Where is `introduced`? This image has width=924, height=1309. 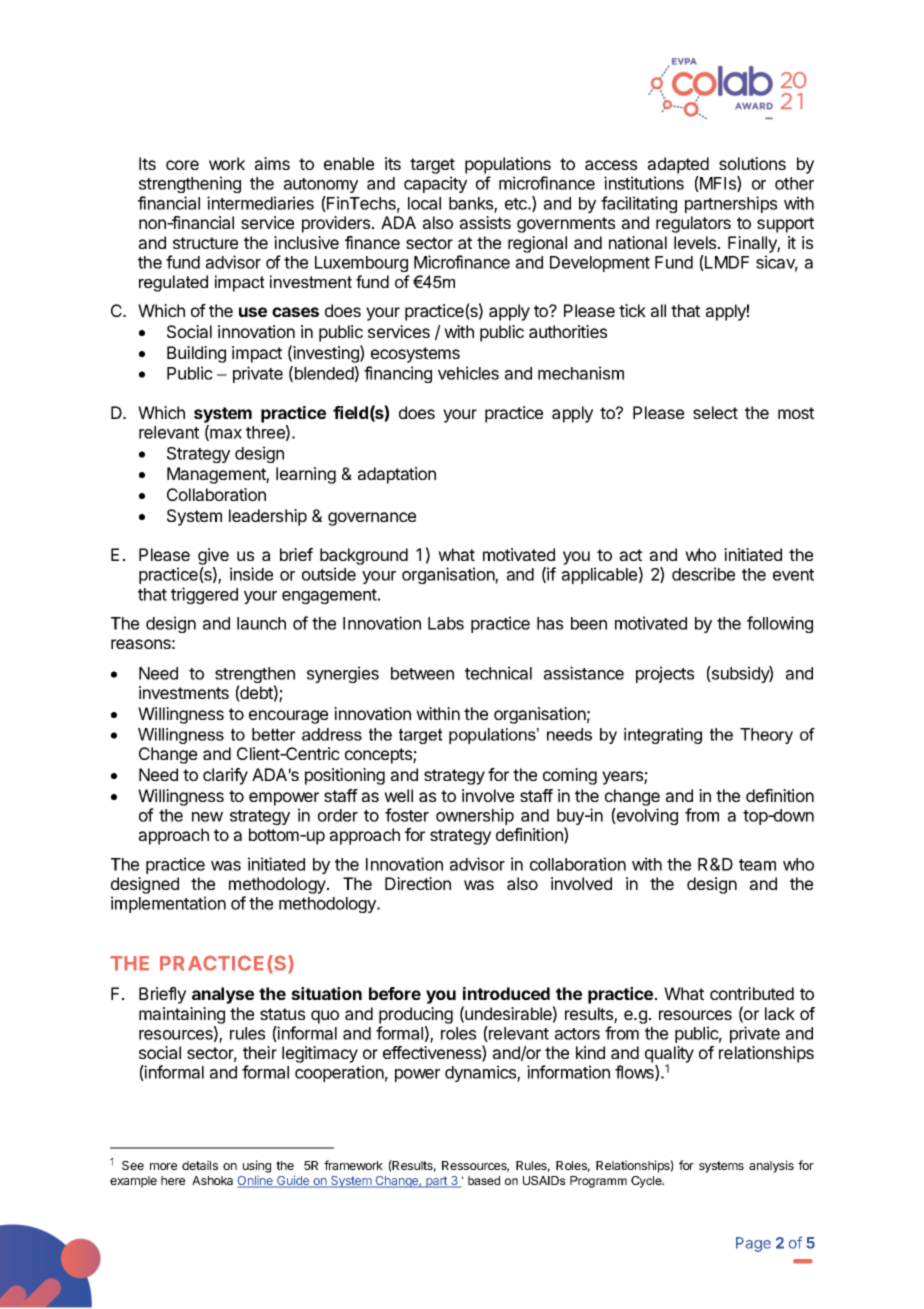 introduced is located at coordinates (506, 993).
